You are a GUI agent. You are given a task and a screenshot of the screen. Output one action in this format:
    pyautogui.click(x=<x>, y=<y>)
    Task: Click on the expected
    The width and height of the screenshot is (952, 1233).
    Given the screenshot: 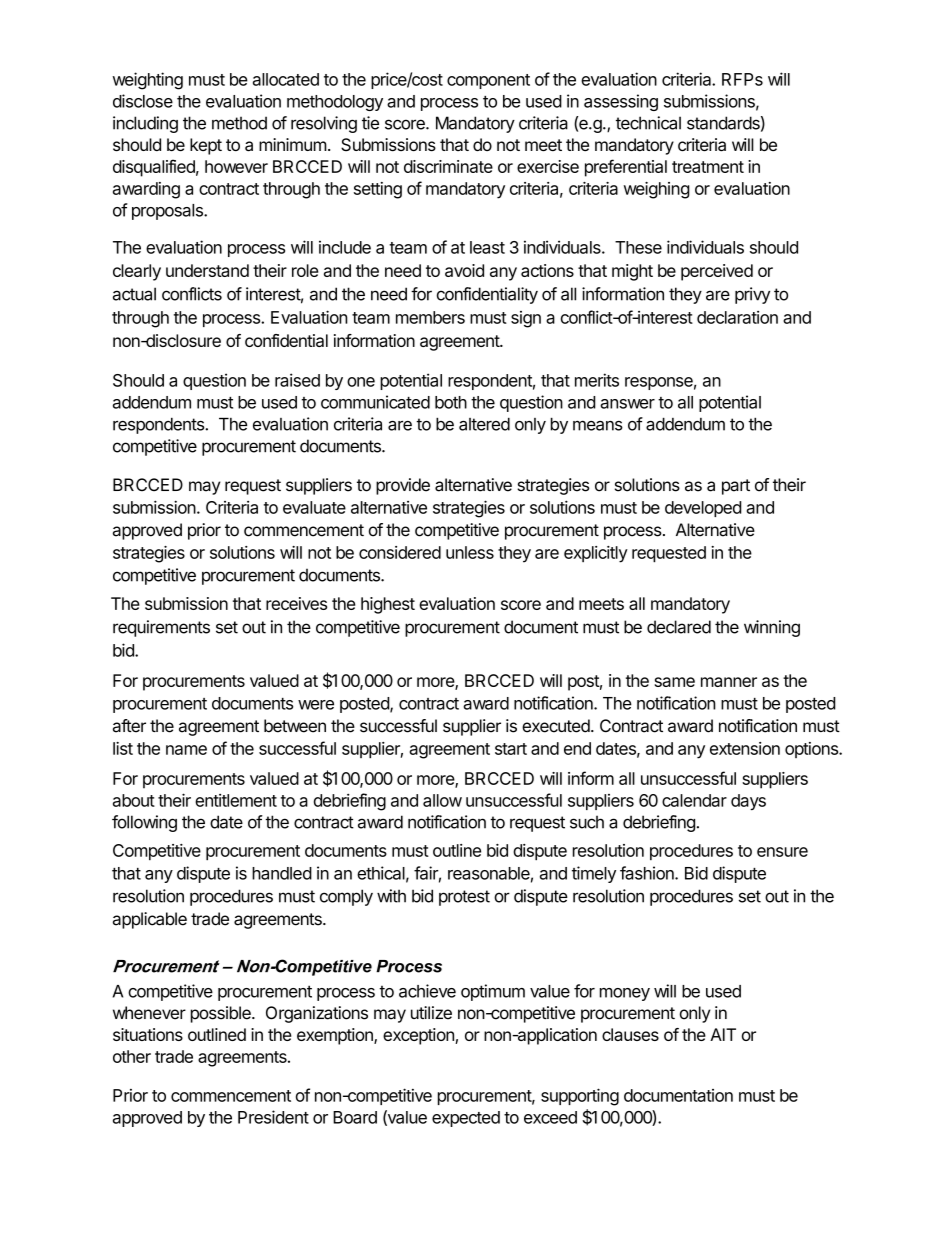 What is the action you would take?
    pyautogui.click(x=466, y=1119)
